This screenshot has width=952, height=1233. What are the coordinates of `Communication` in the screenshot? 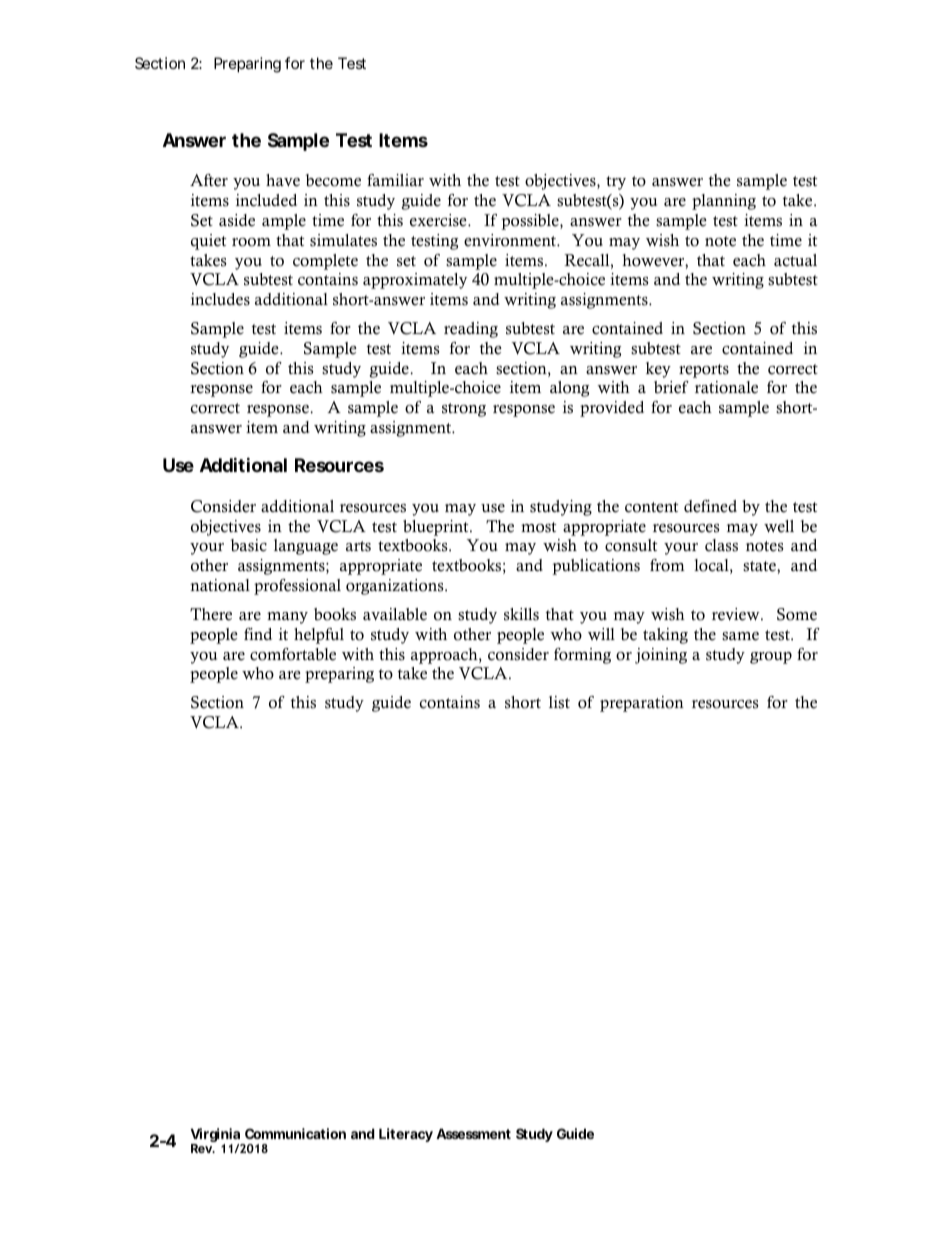 It's located at (295, 1133).
